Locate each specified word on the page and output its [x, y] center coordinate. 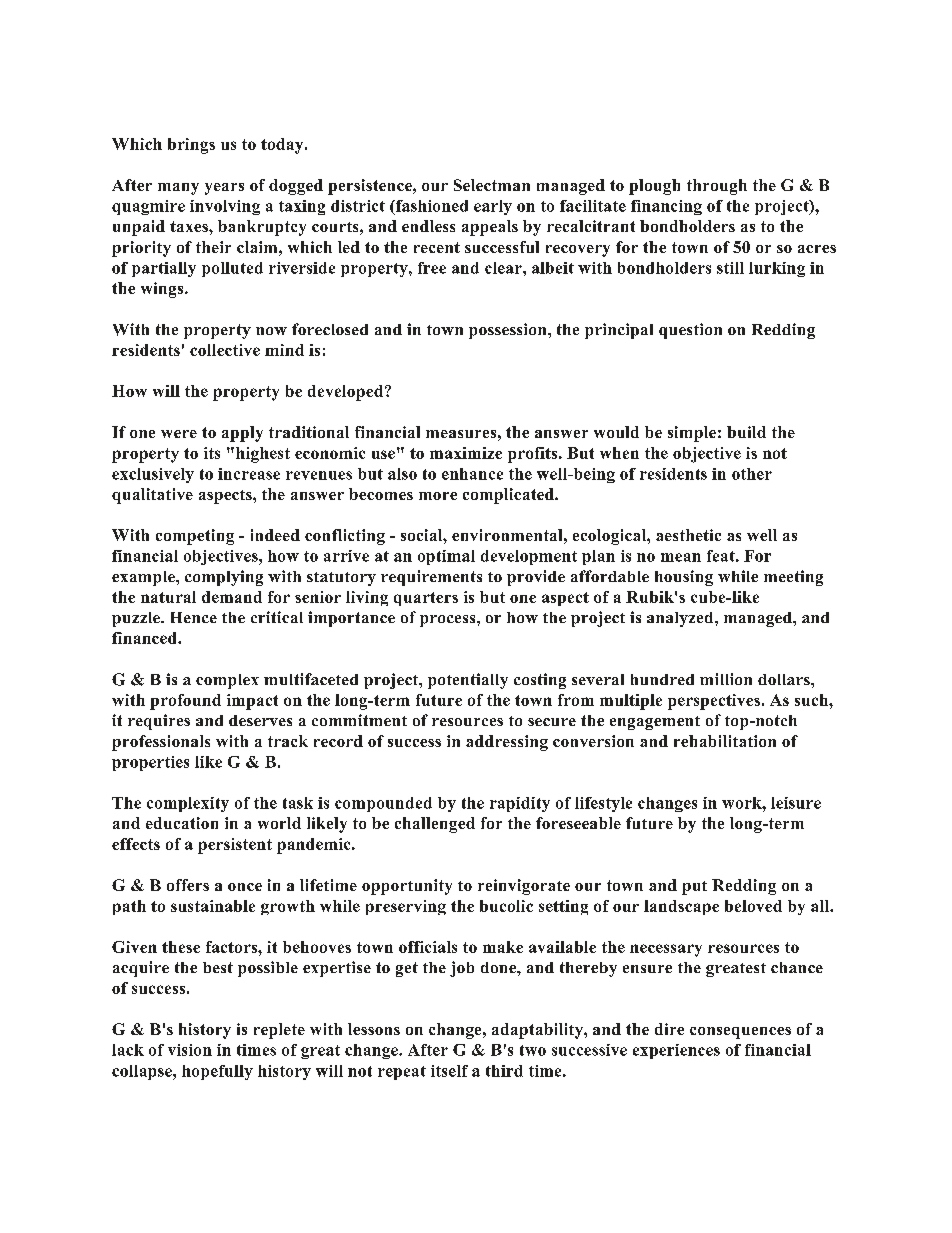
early [493, 207]
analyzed [681, 619]
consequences [740, 1033]
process [449, 621]
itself [449, 1071]
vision [190, 1050]
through [717, 187]
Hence [194, 617]
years [224, 189]
